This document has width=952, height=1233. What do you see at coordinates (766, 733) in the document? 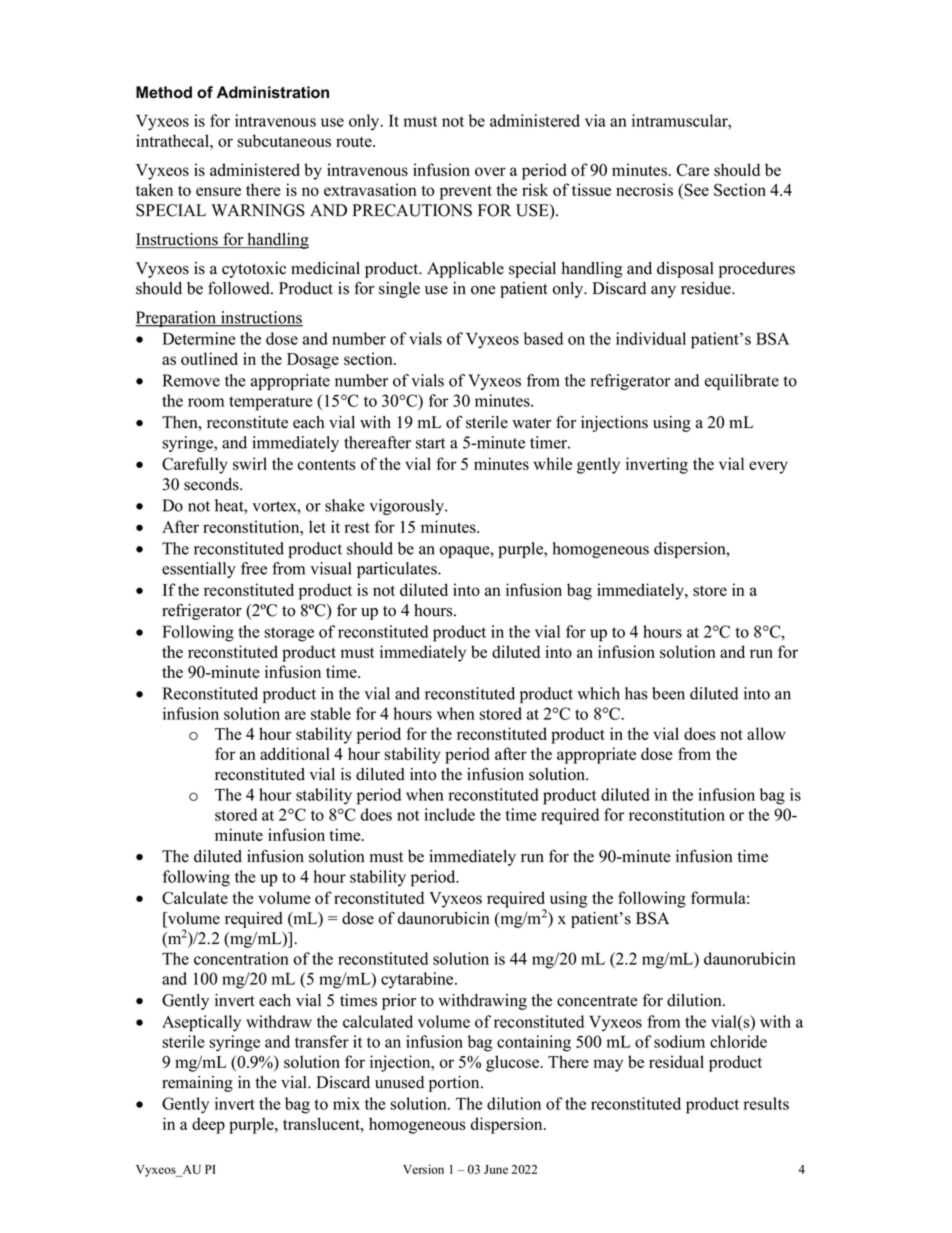
I see `allow` at bounding box center [766, 733].
